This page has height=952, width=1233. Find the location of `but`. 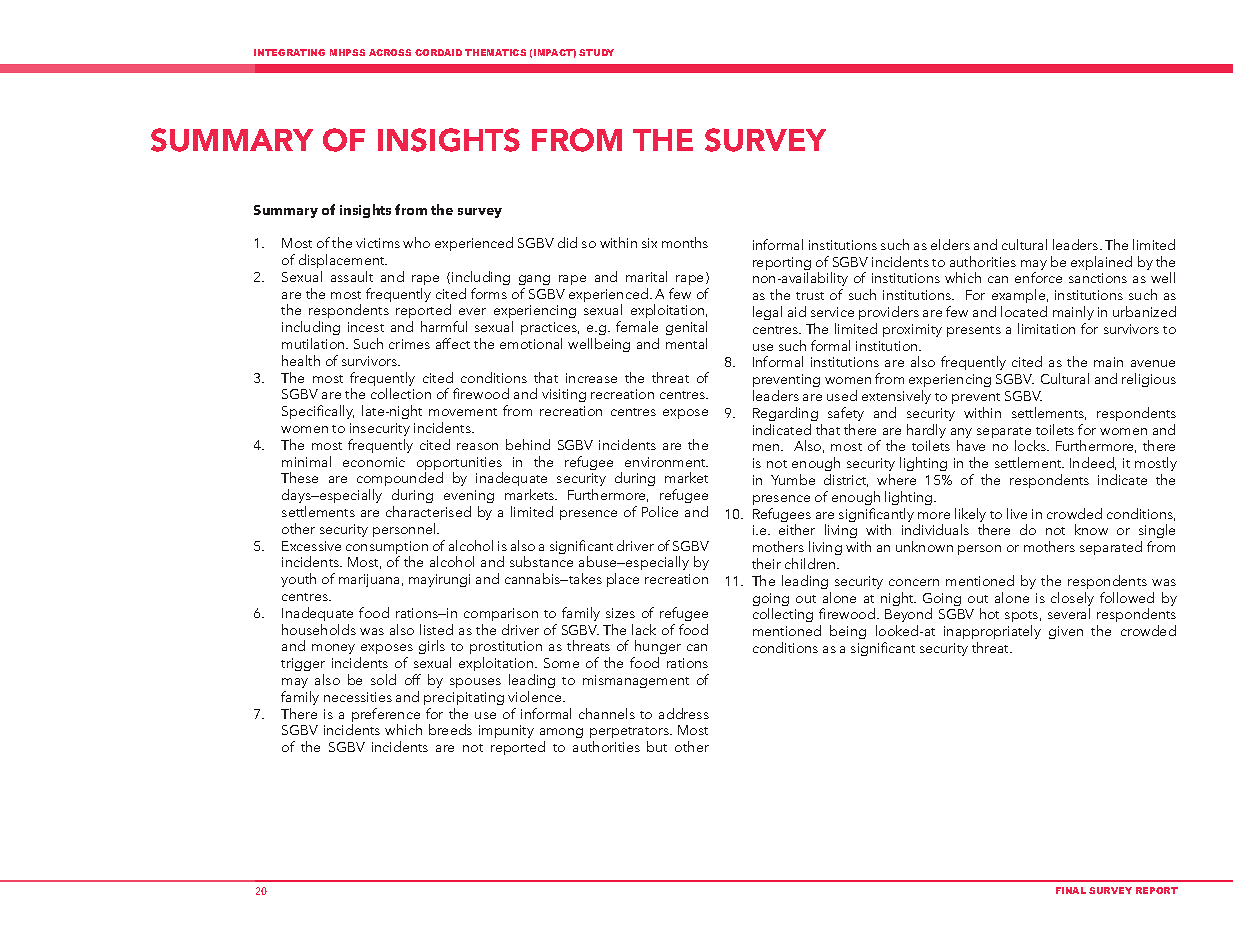

but is located at coordinates (657, 746).
